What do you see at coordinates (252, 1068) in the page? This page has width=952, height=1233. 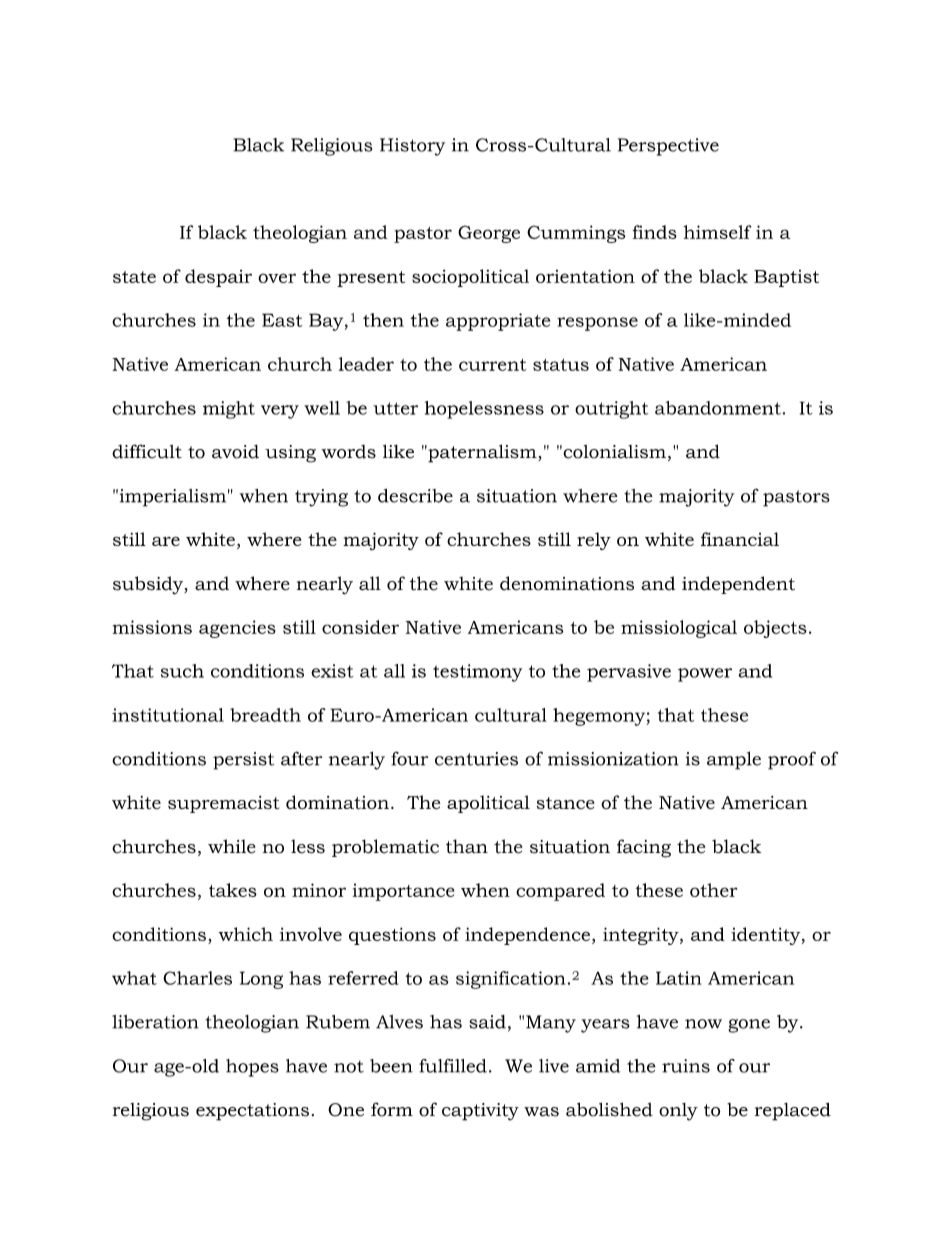 I see `hopes` at bounding box center [252, 1068].
